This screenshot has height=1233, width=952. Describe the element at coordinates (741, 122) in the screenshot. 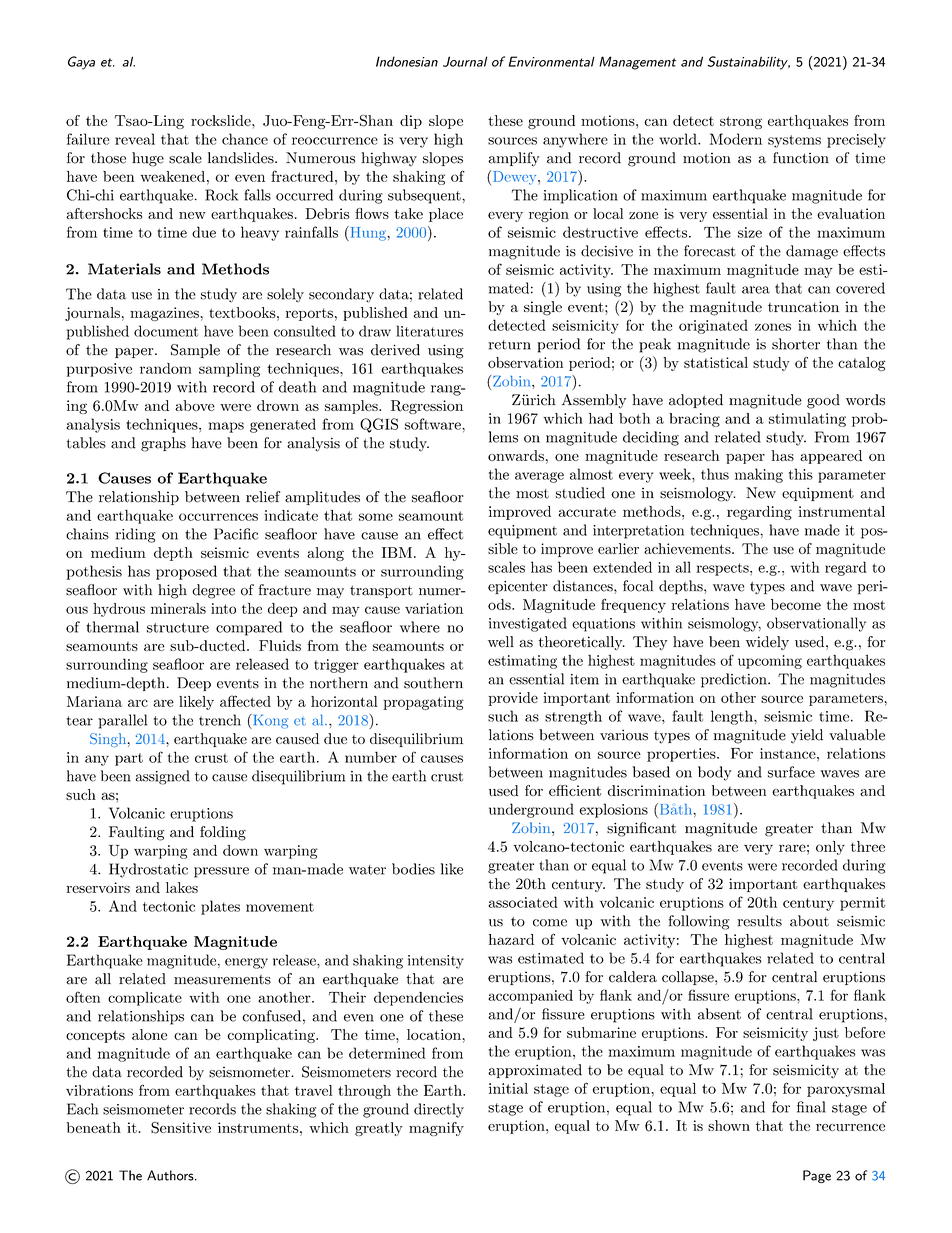

I see `strong` at that location.
